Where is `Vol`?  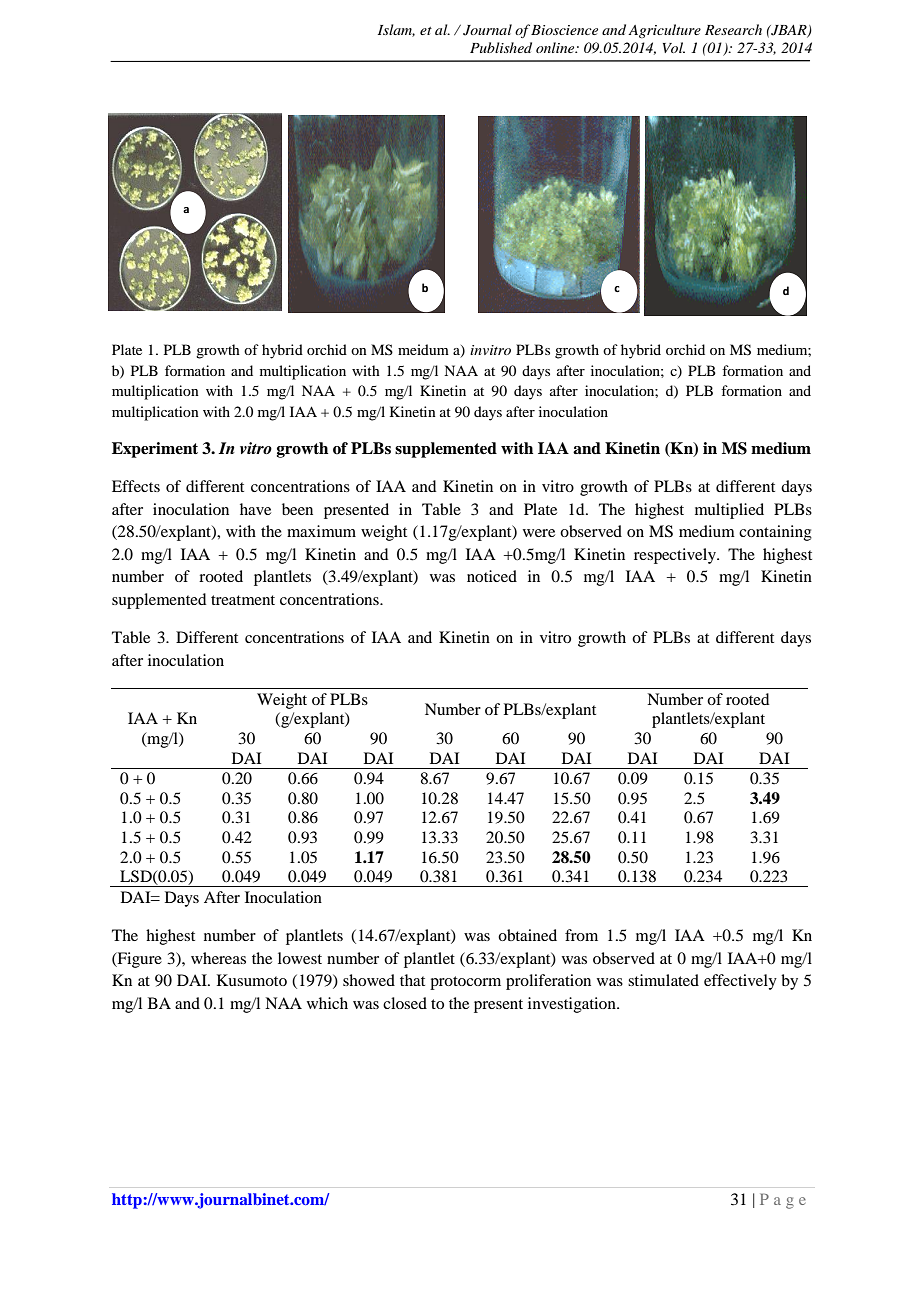 Vol is located at coordinates (674, 47).
